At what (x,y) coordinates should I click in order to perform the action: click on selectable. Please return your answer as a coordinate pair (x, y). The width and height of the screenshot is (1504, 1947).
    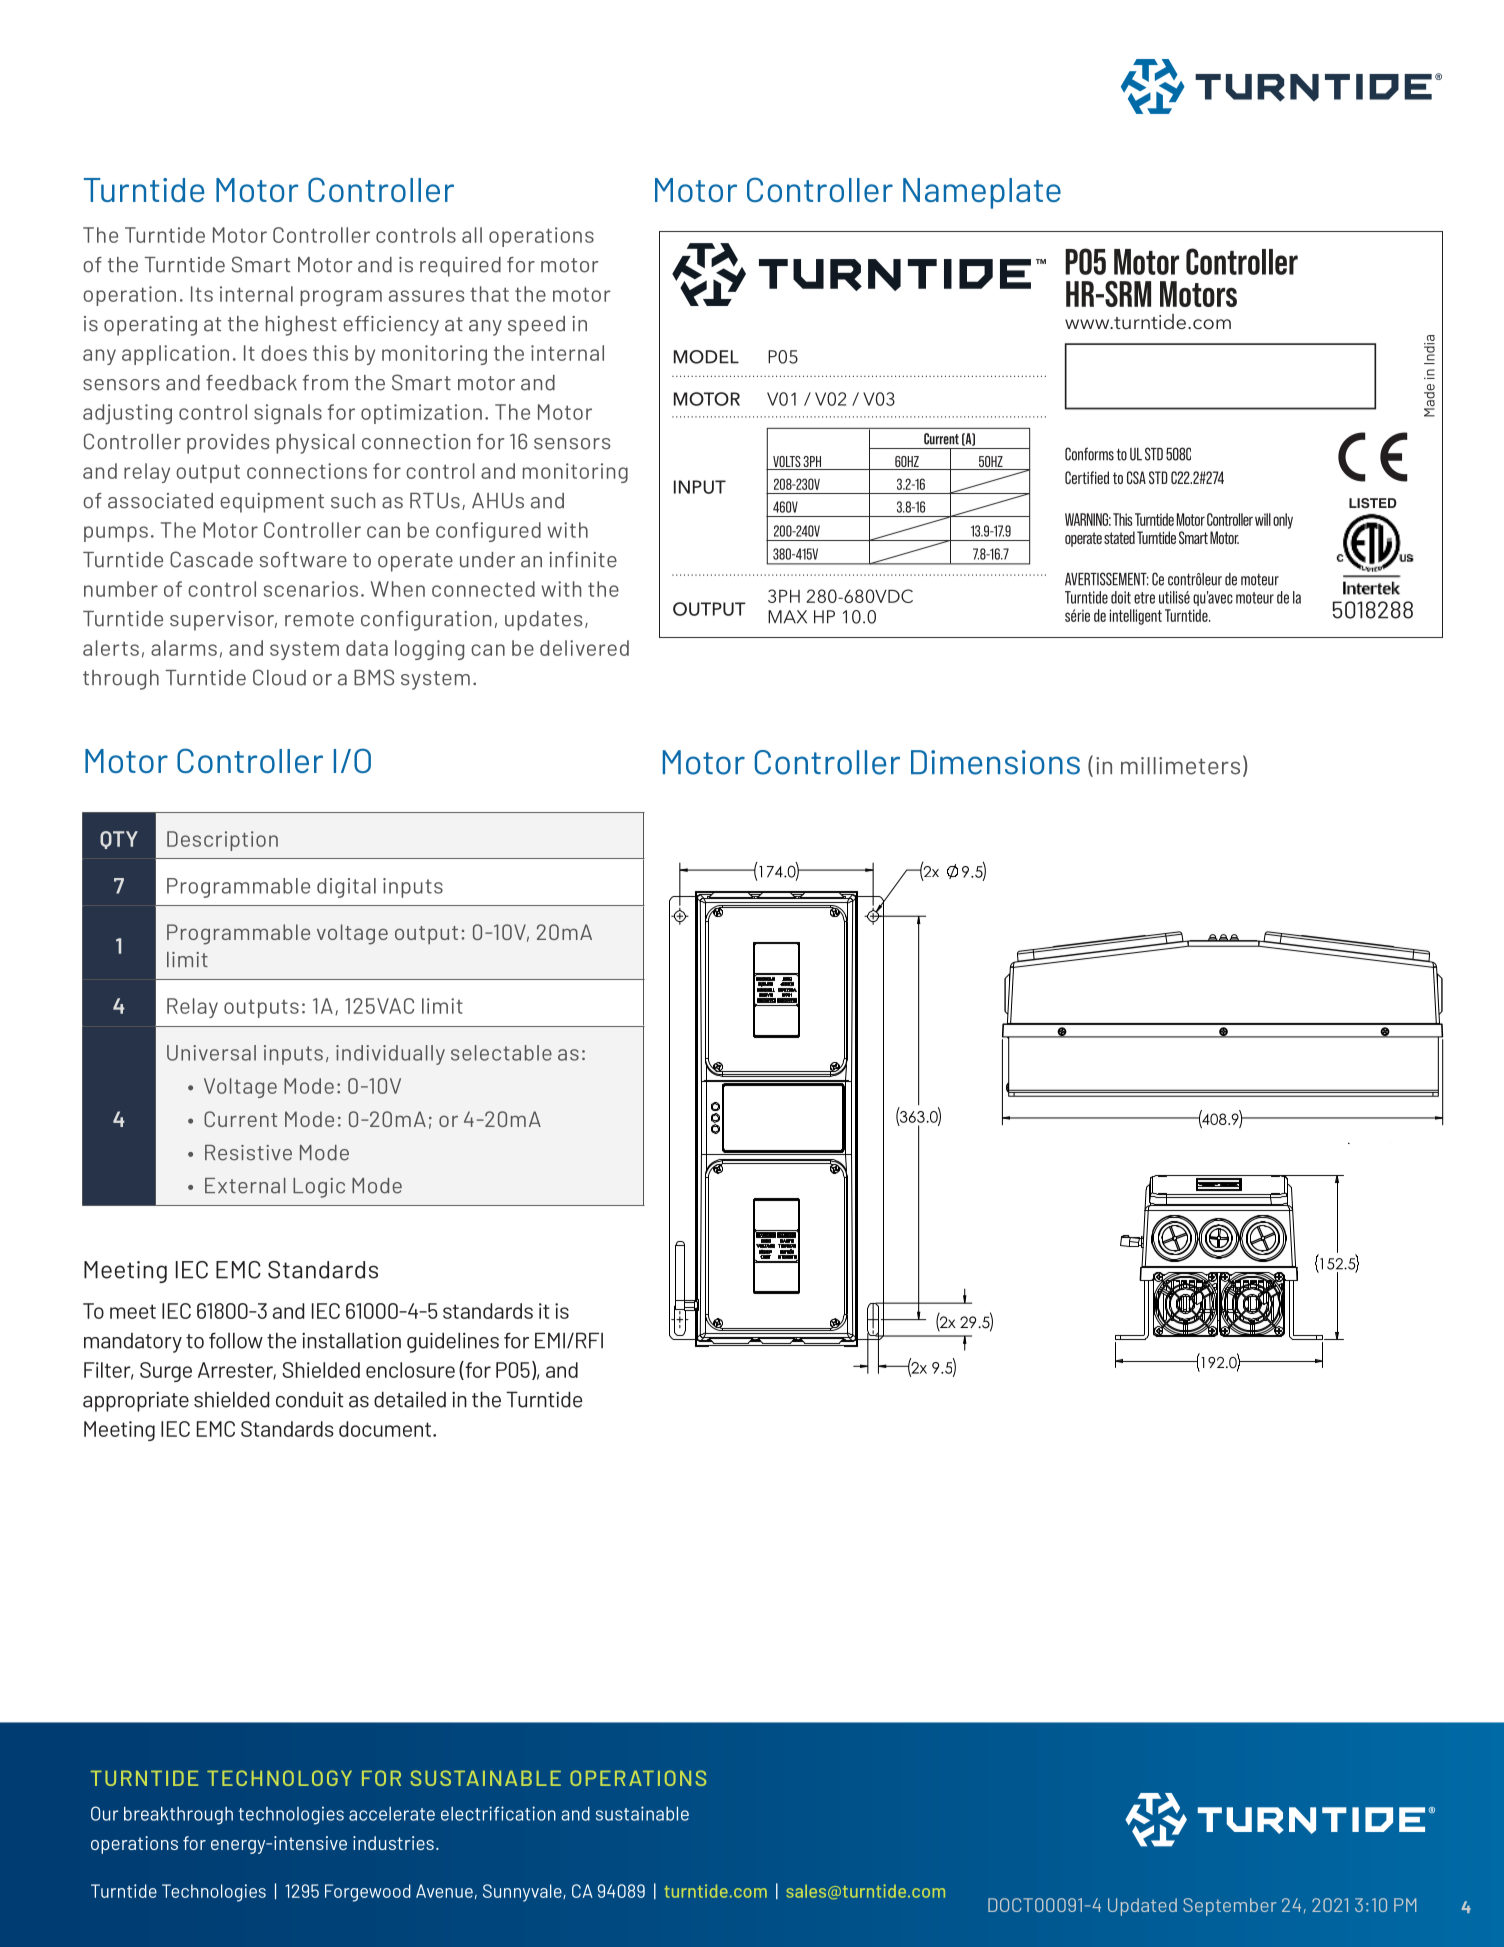
    Looking at the image, I should click on (501, 1053).
